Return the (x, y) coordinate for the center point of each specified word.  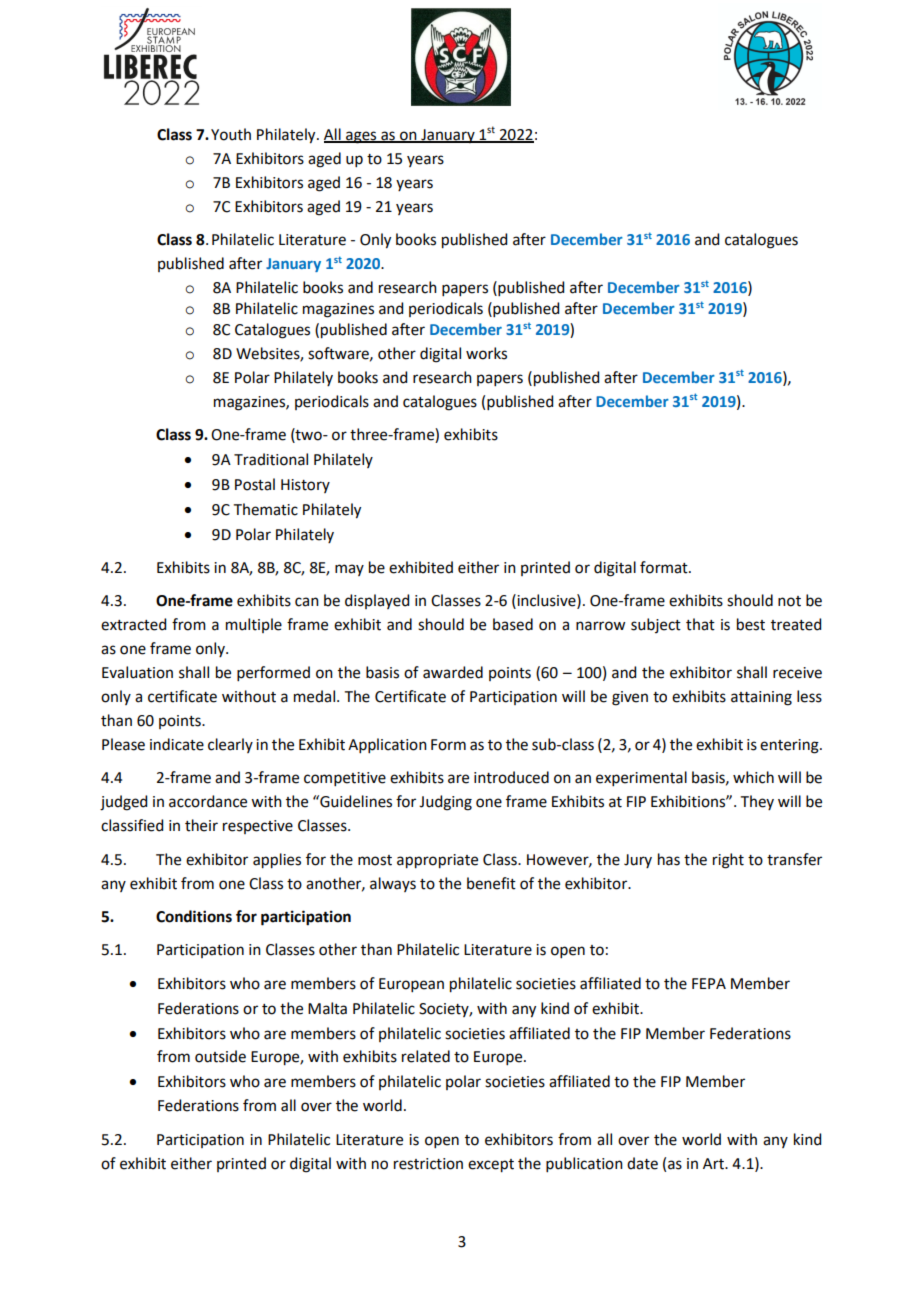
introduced (511, 777)
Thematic (266, 509)
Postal (255, 484)
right (728, 861)
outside (220, 1056)
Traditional (271, 459)
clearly (230, 745)
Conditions (194, 916)
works (486, 353)
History (305, 486)
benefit (491, 883)
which (753, 777)
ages (361, 137)
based (513, 624)
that (700, 624)
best (751, 624)
